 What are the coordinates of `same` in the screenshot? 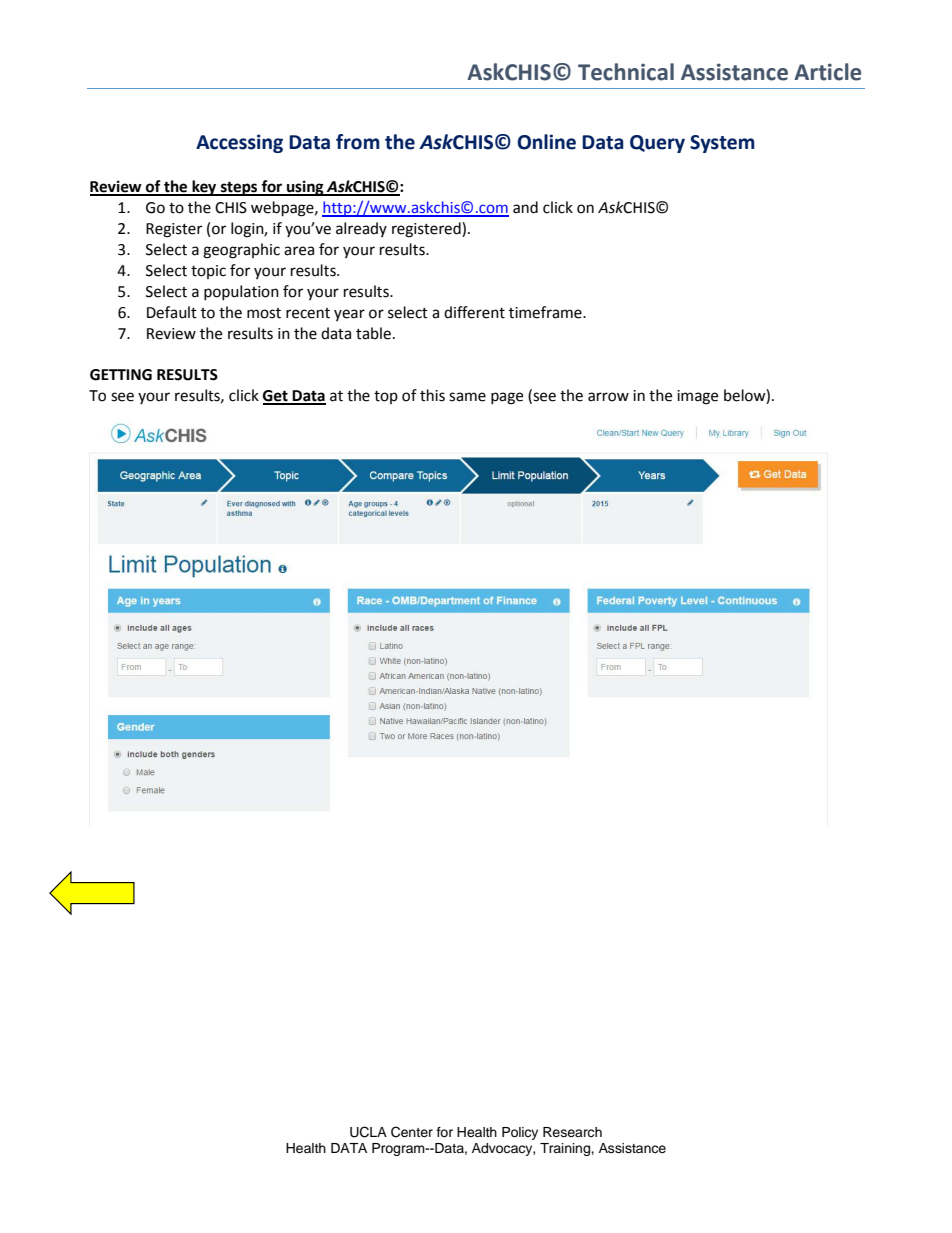 It's located at (467, 397).
